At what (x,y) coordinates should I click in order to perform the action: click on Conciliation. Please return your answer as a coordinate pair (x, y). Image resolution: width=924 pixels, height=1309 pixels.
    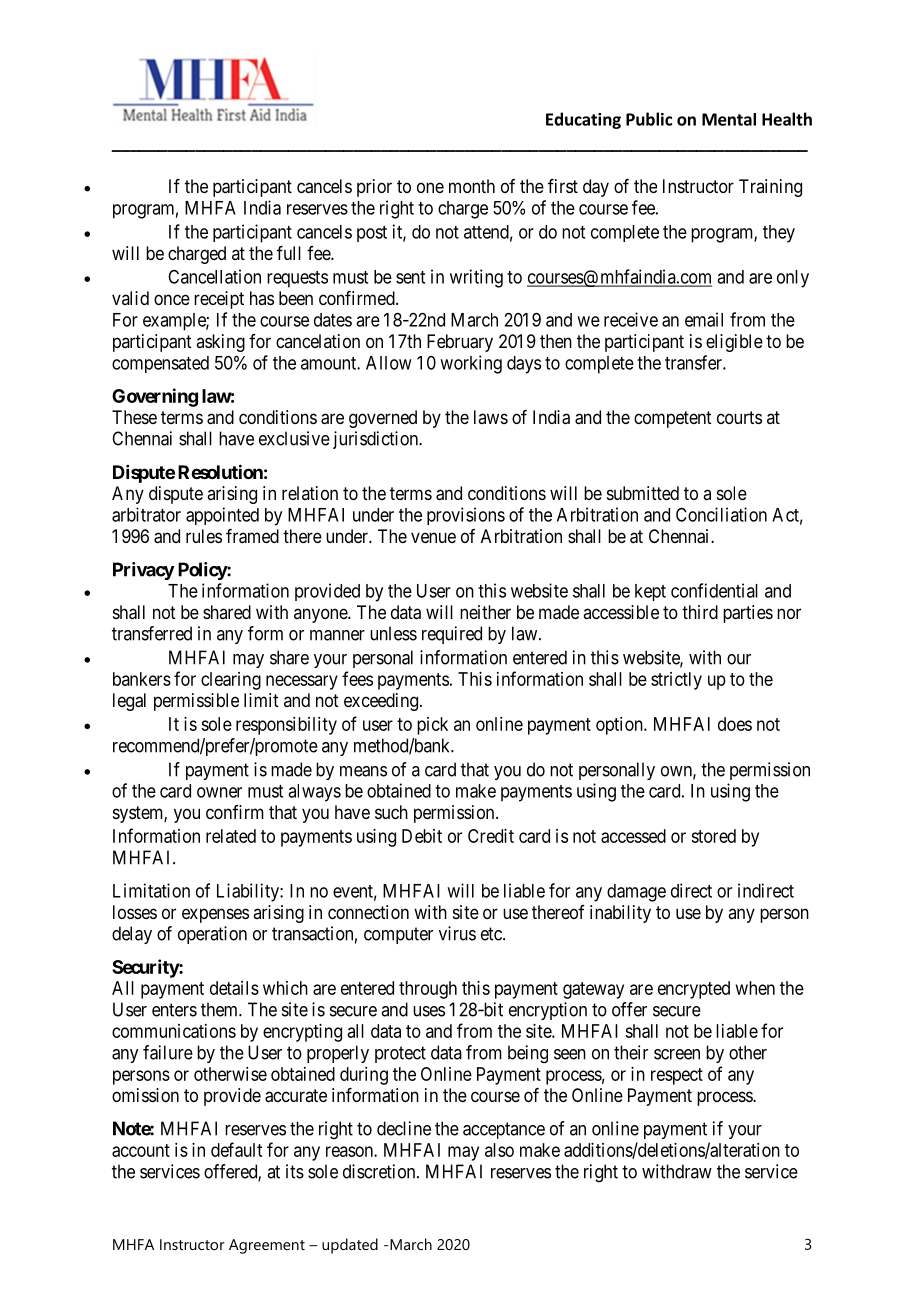
    Looking at the image, I should click on (721, 514).
